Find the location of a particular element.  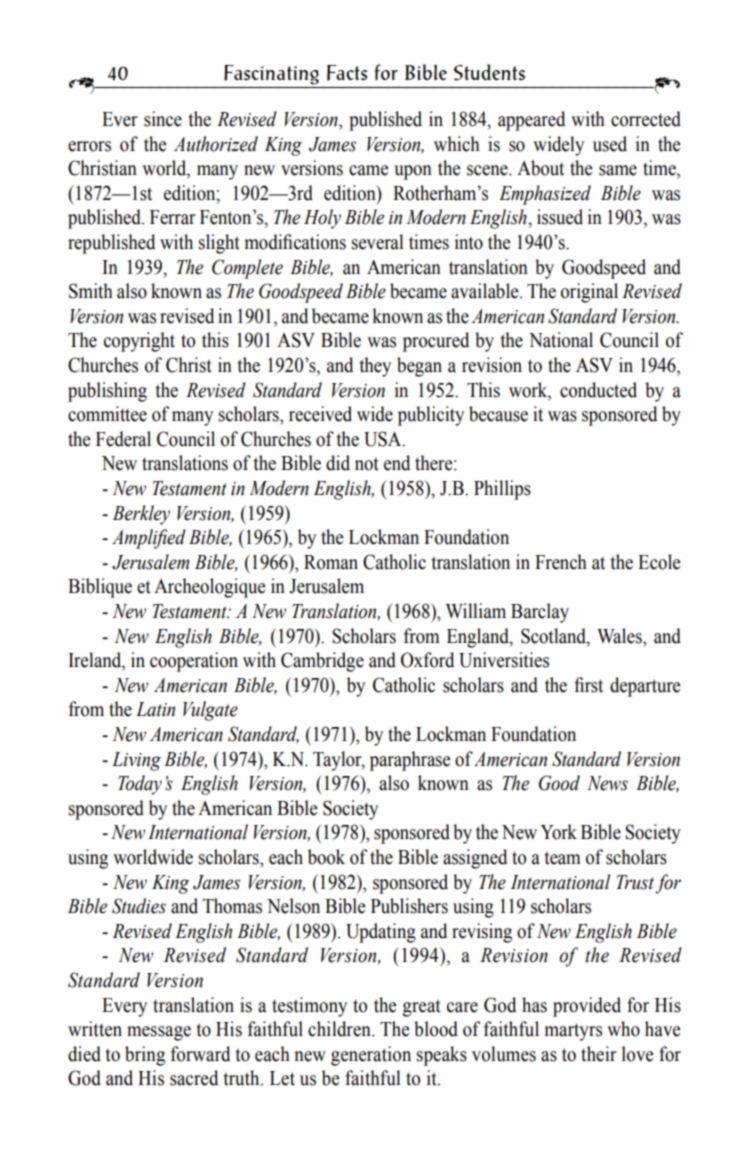

conducted is located at coordinates (598, 390).
